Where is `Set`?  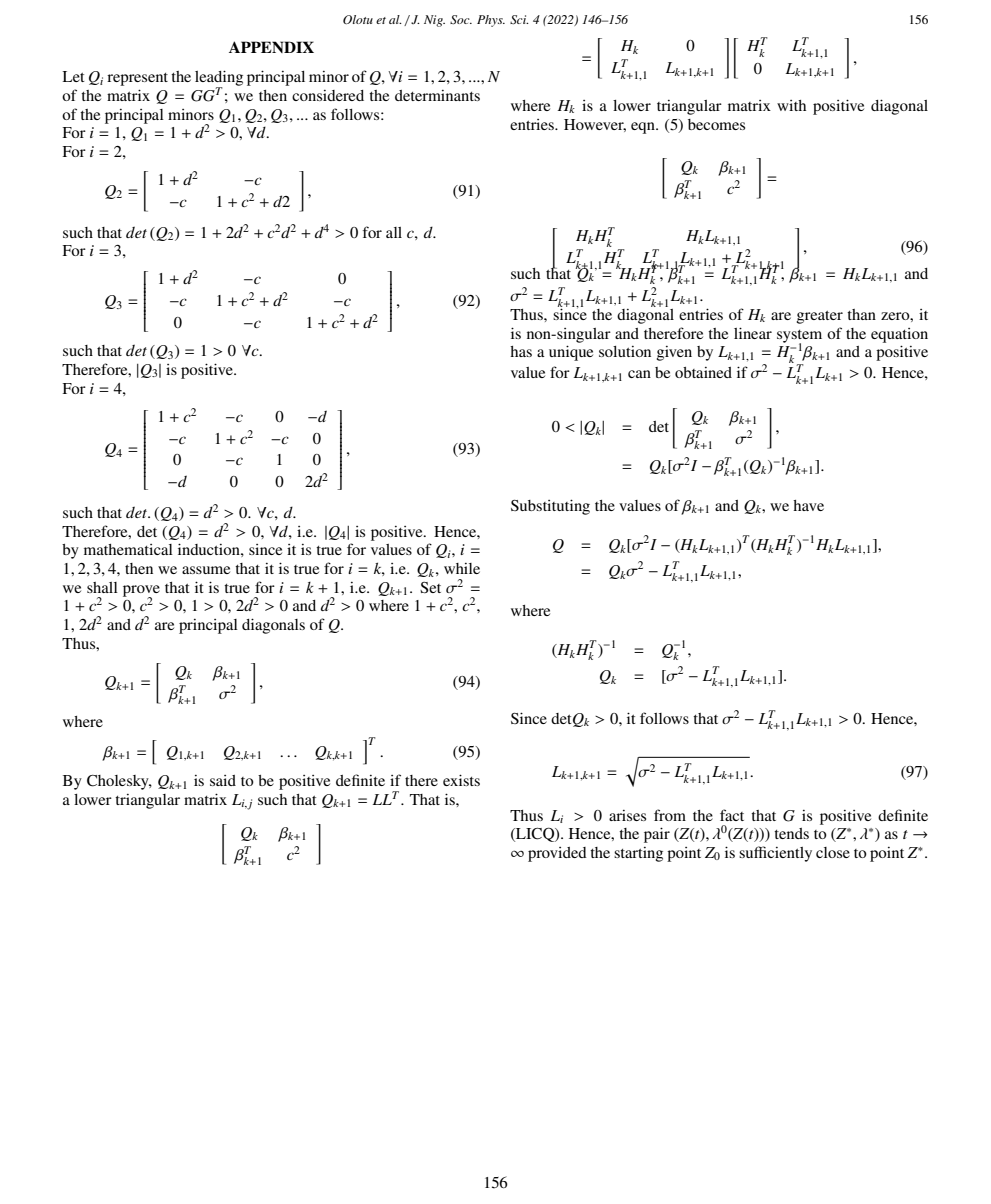
Set is located at coordinates (430, 587).
